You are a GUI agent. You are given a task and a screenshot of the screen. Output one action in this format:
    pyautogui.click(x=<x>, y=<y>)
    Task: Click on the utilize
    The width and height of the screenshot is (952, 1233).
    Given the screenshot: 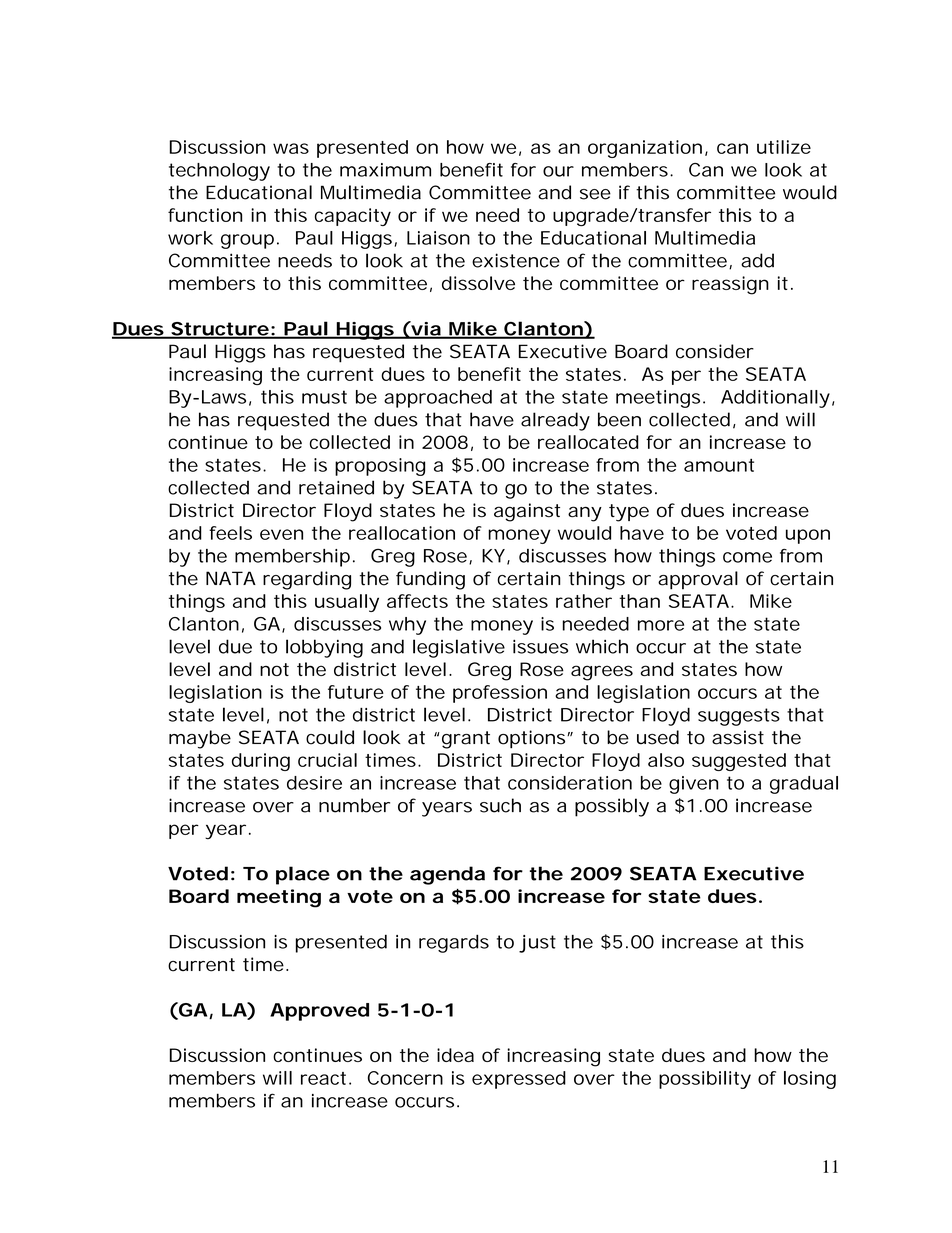 What is the action you would take?
    pyautogui.click(x=784, y=147)
